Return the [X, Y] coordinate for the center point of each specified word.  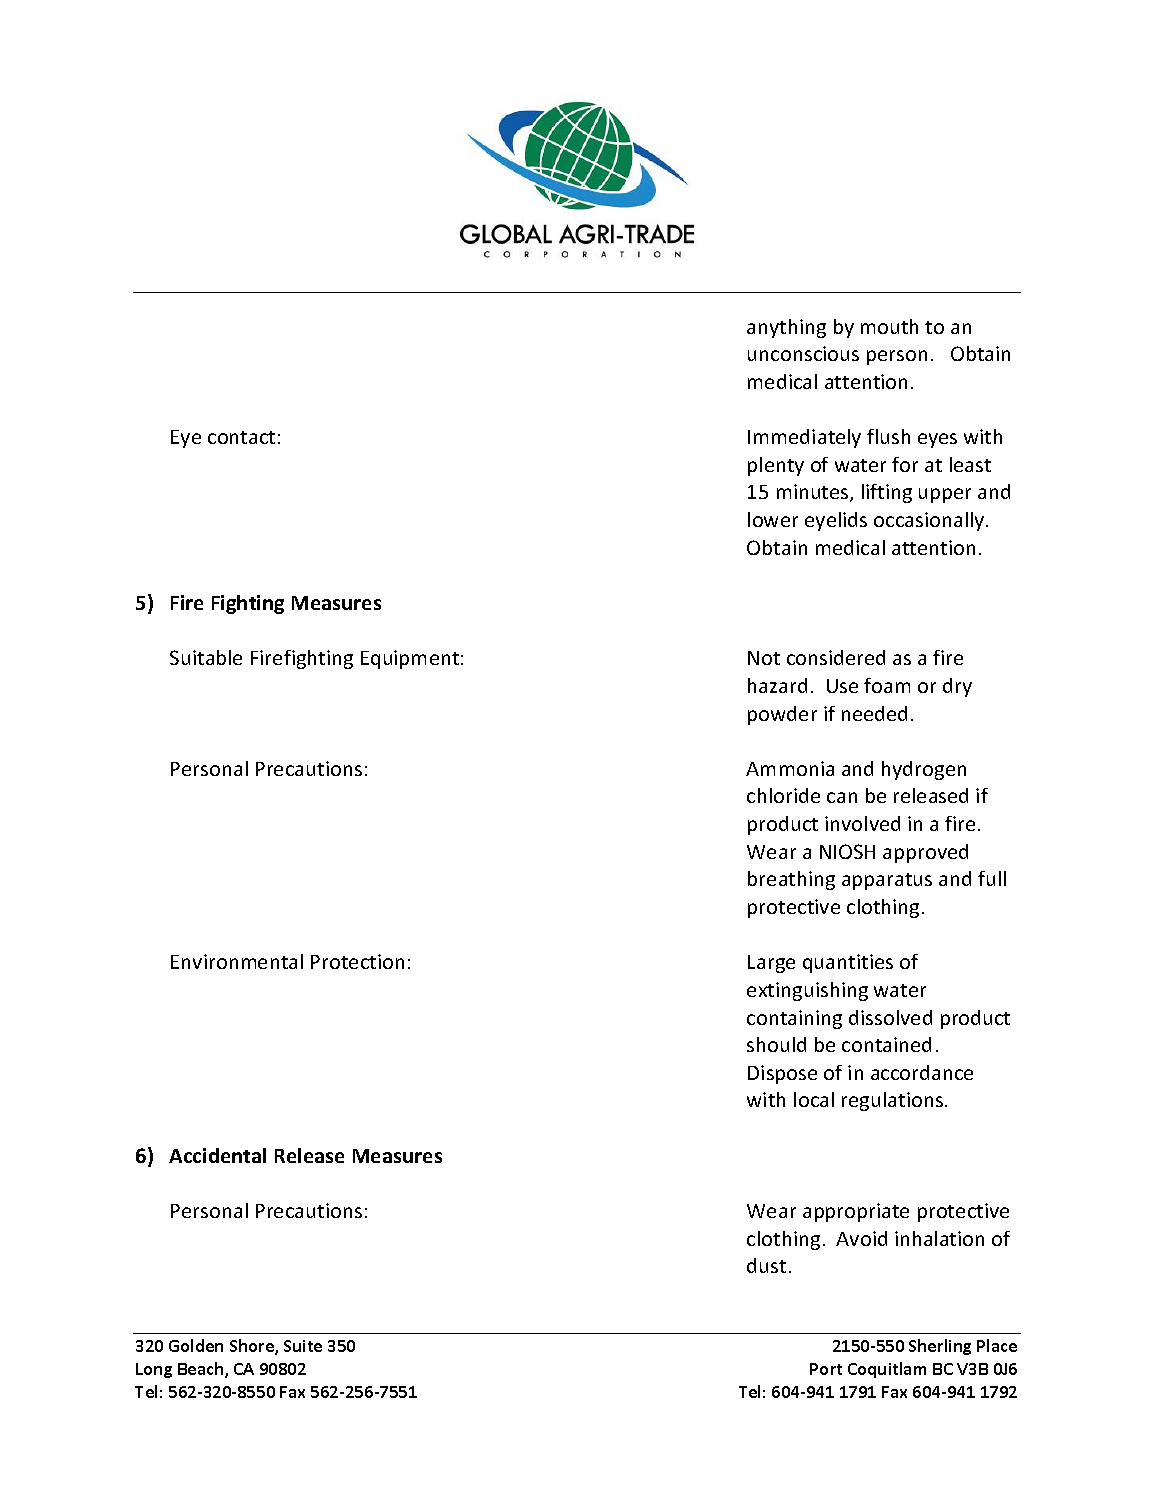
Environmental [237, 961]
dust [766, 1265]
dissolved [890, 1017]
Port [826, 1369]
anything [786, 328]
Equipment [410, 659]
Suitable [206, 657]
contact [241, 437]
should [776, 1044]
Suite [303, 1346]
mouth [889, 326]
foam [887, 685]
